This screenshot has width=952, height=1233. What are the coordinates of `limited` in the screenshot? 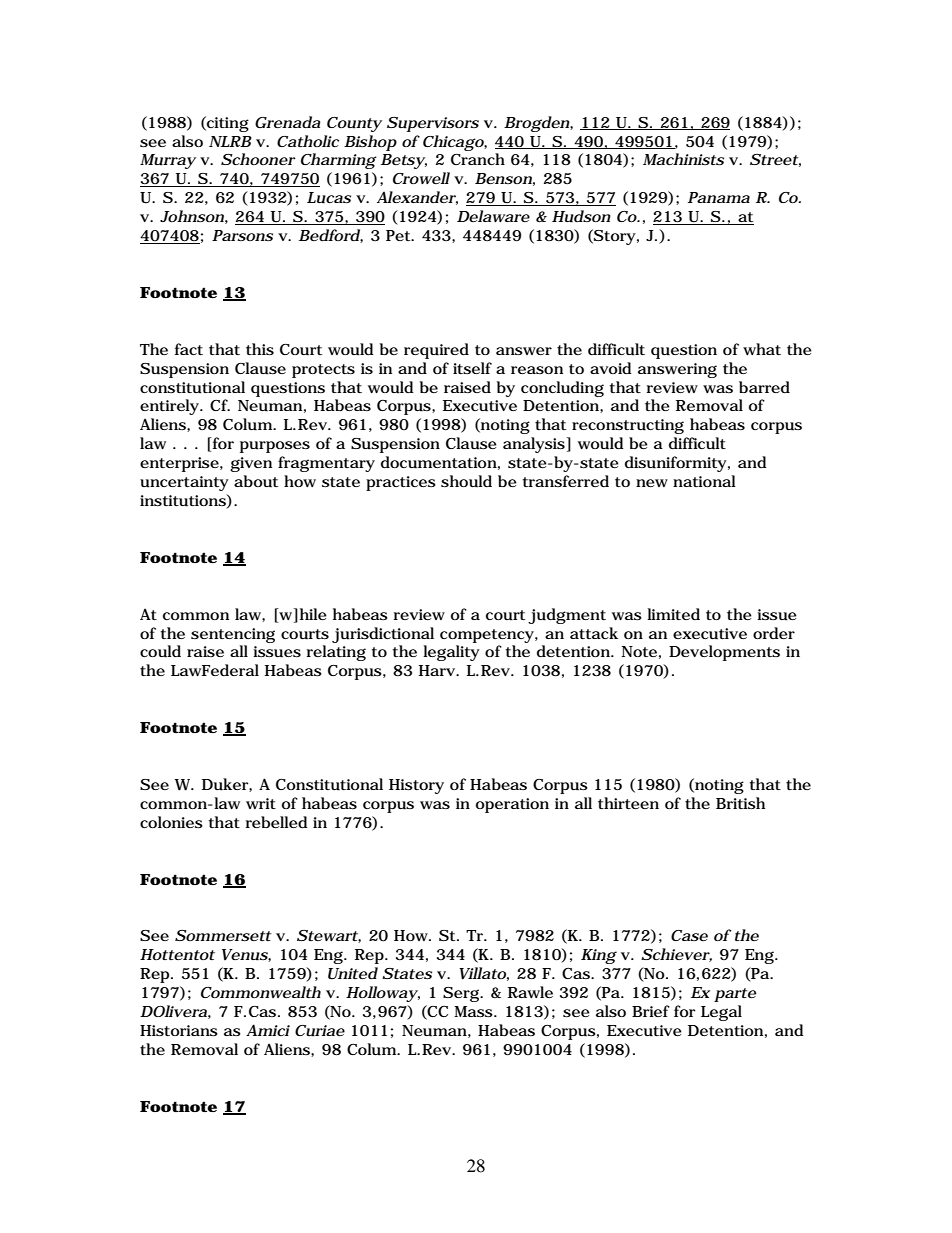 It's located at (673, 614).
